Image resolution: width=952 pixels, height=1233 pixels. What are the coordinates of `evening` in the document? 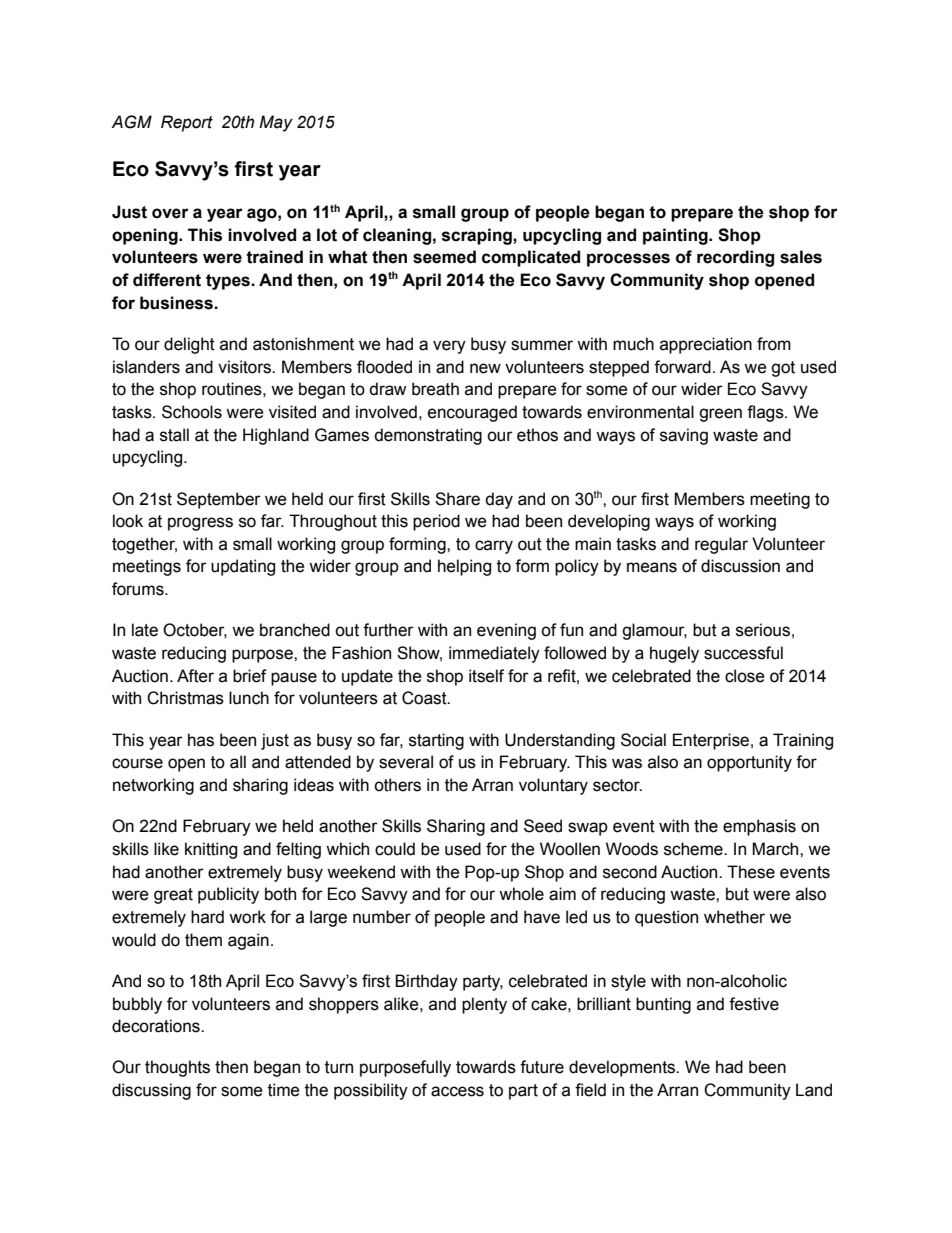 It's located at (506, 631).
